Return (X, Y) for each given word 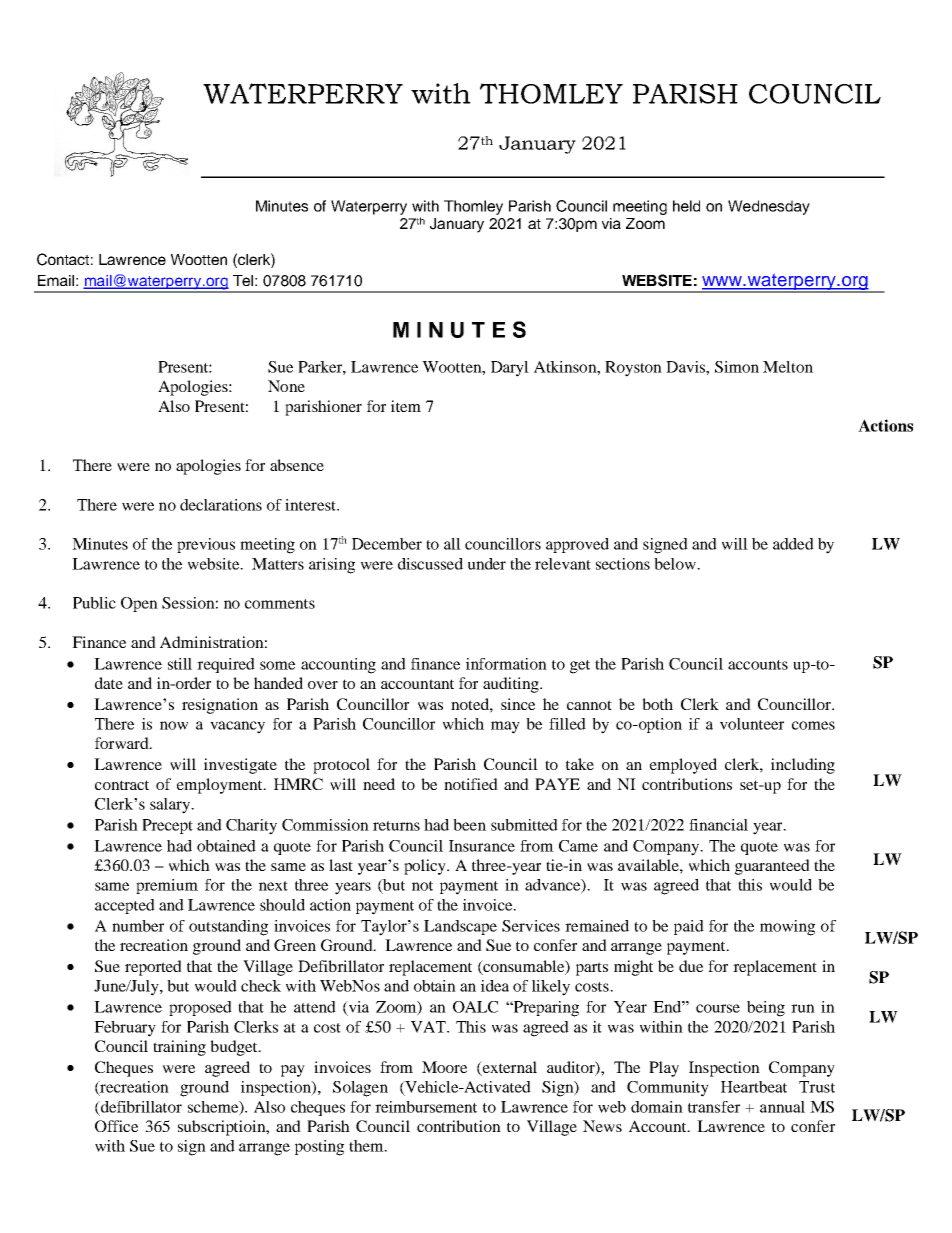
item (406, 406)
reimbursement (426, 1107)
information (506, 664)
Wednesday (769, 207)
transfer (714, 1107)
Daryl (510, 369)
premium (167, 886)
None (286, 386)
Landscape (460, 927)
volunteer (752, 724)
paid (689, 927)
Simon (737, 367)
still (180, 664)
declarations (221, 505)
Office (116, 1126)
